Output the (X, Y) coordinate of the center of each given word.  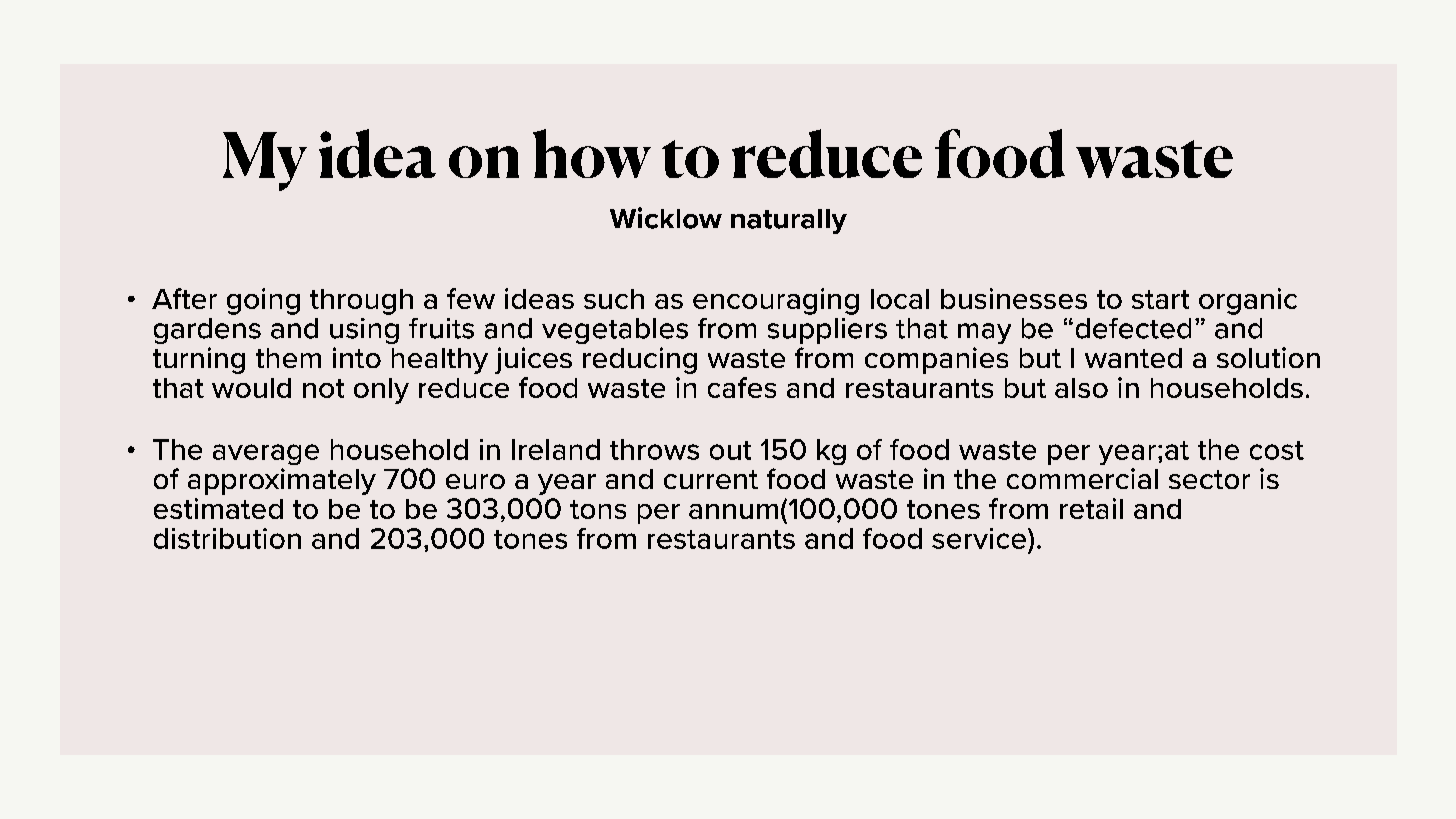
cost (1277, 450)
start (1160, 299)
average (266, 454)
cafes (742, 387)
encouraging (776, 301)
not (323, 388)
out (730, 450)
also (1081, 388)
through (361, 302)
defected (1133, 328)
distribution (227, 538)
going (263, 301)
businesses (1014, 298)
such (614, 299)
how (592, 153)
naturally (789, 221)
